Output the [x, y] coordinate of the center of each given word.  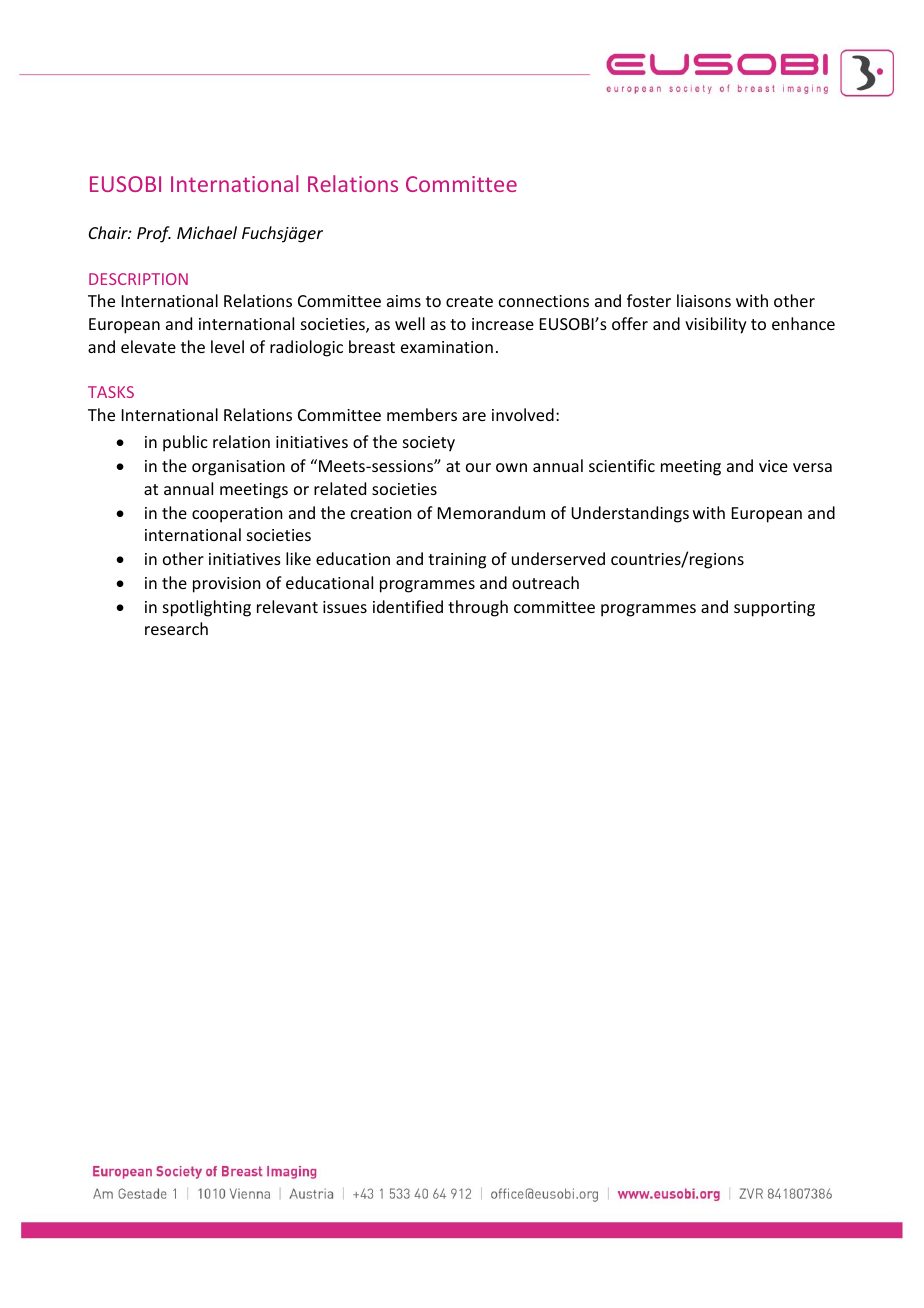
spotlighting [207, 608]
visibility [716, 325]
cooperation [237, 515]
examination [447, 347]
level [227, 346]
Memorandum [491, 512]
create [469, 301]
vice [773, 466]
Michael [207, 232]
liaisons [704, 300]
